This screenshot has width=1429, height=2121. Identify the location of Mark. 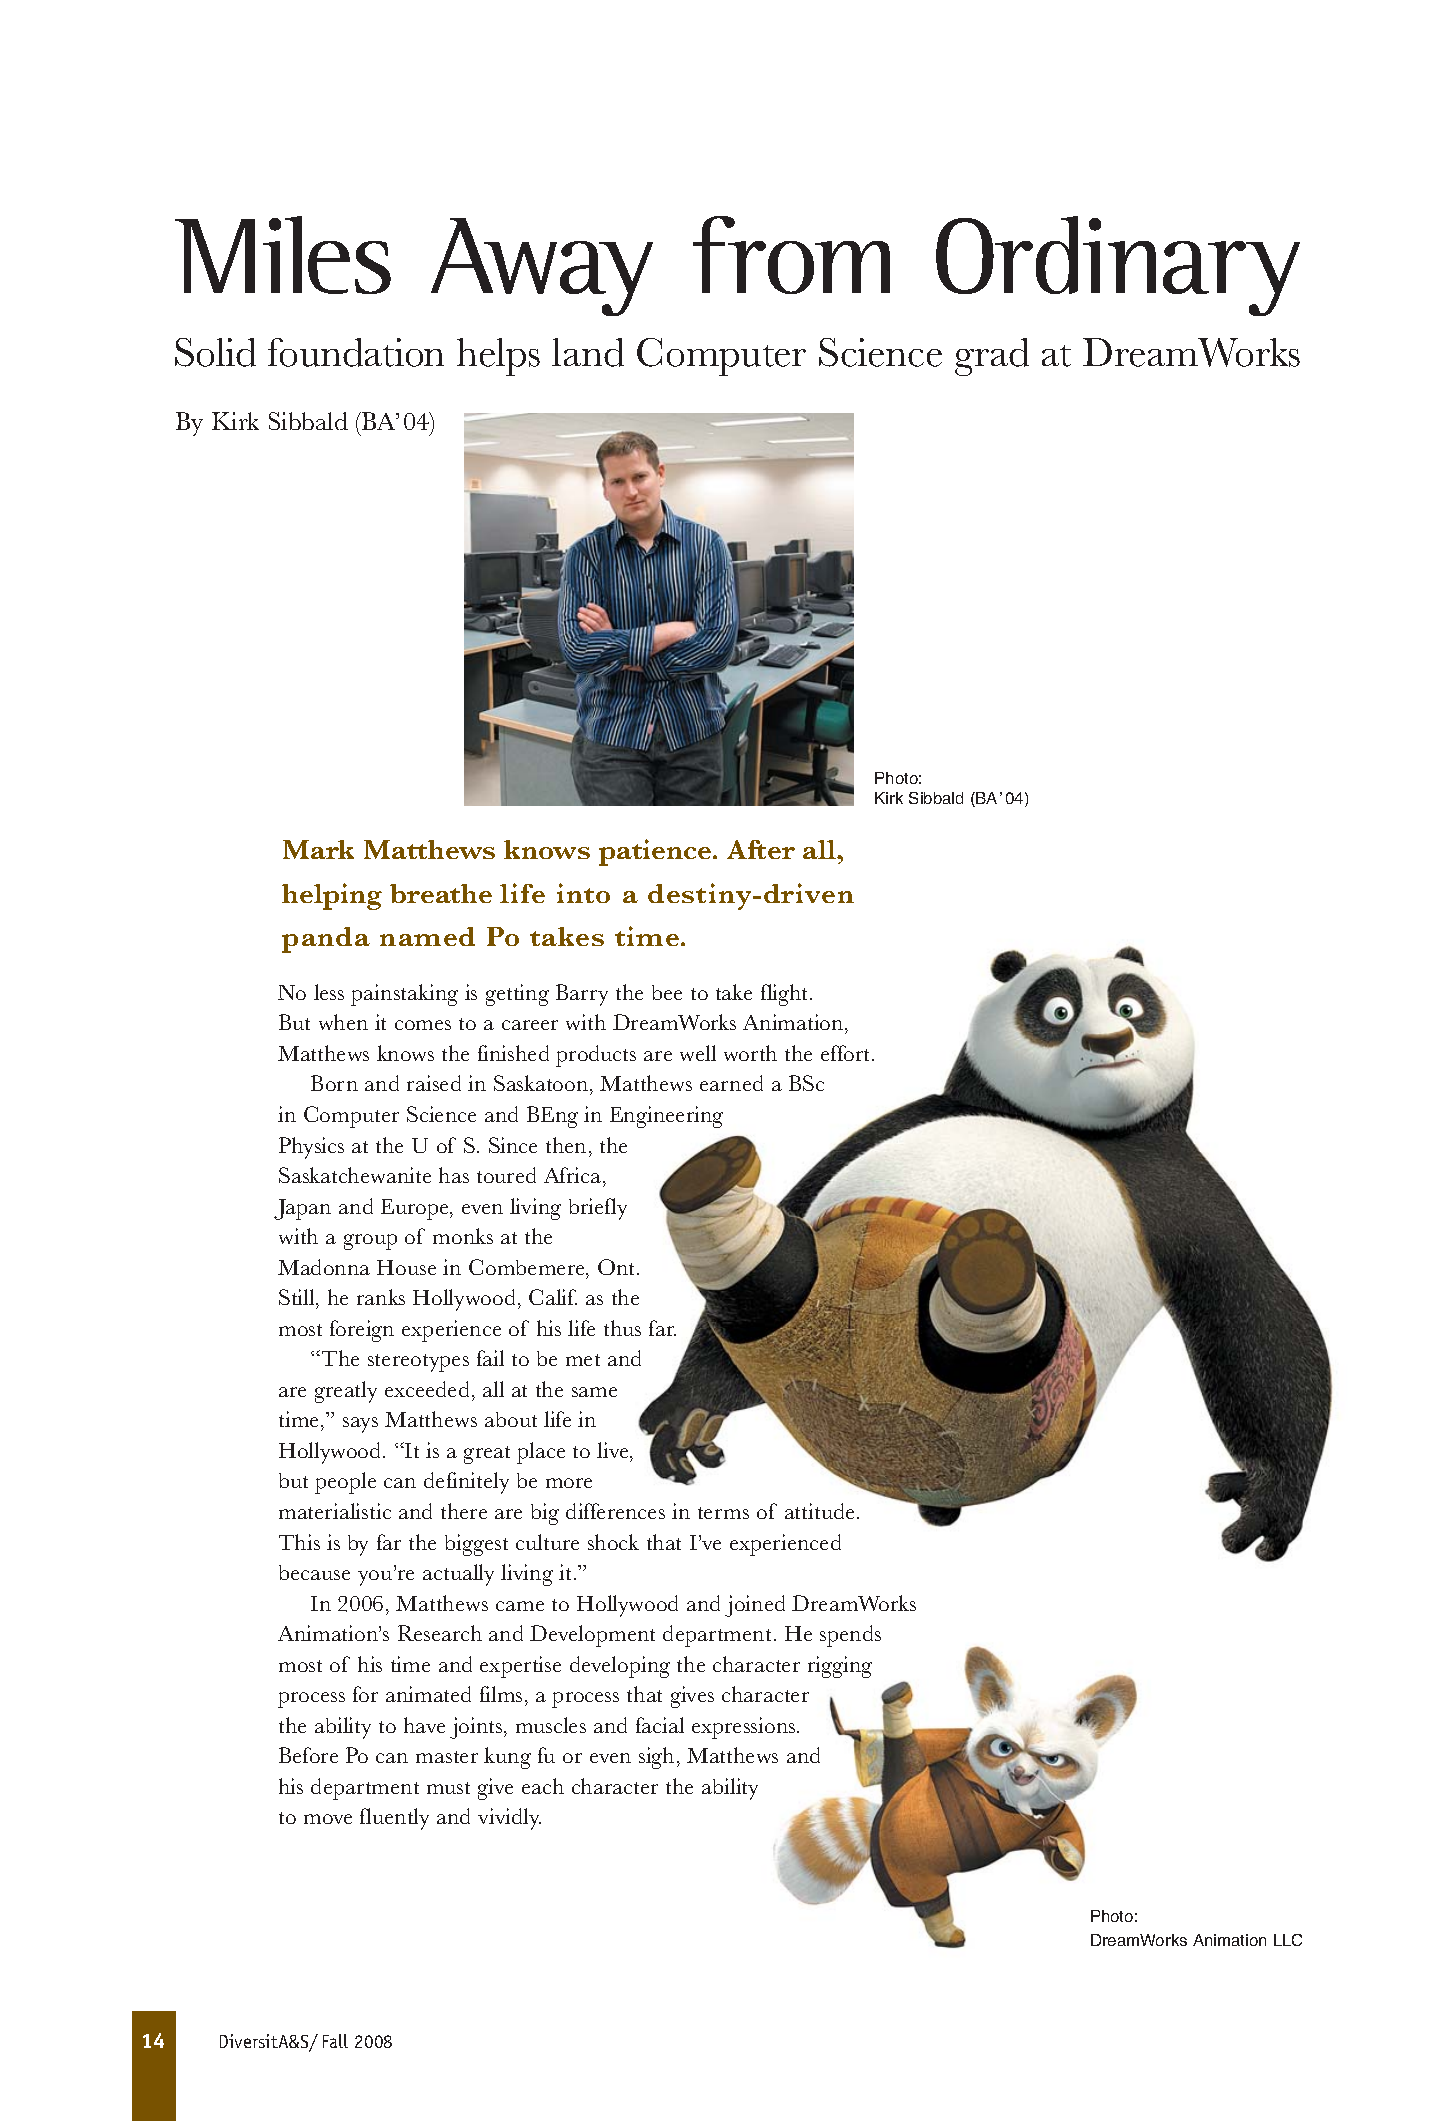
(318, 849).
